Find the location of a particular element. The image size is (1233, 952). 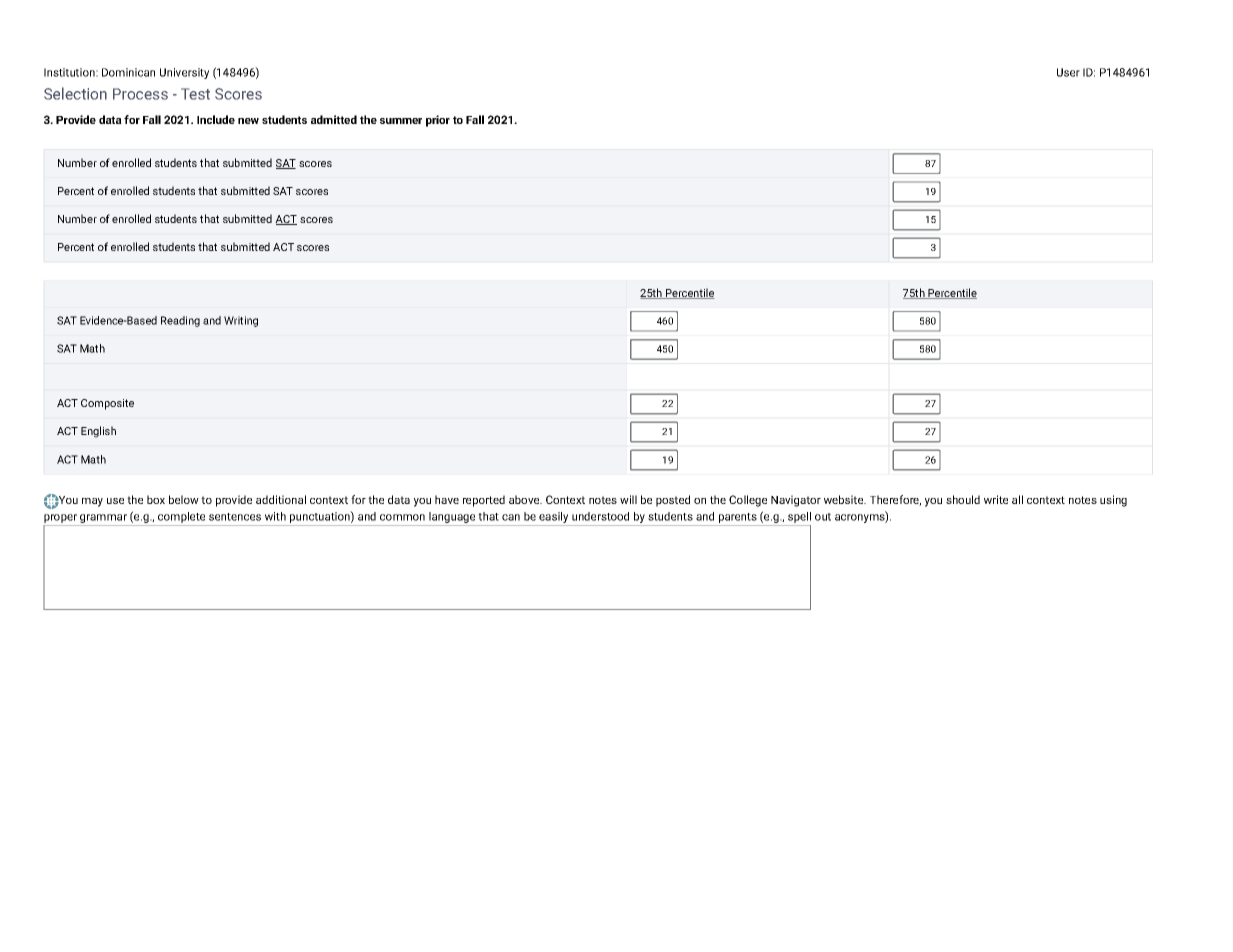

prior is located at coordinates (438, 121).
